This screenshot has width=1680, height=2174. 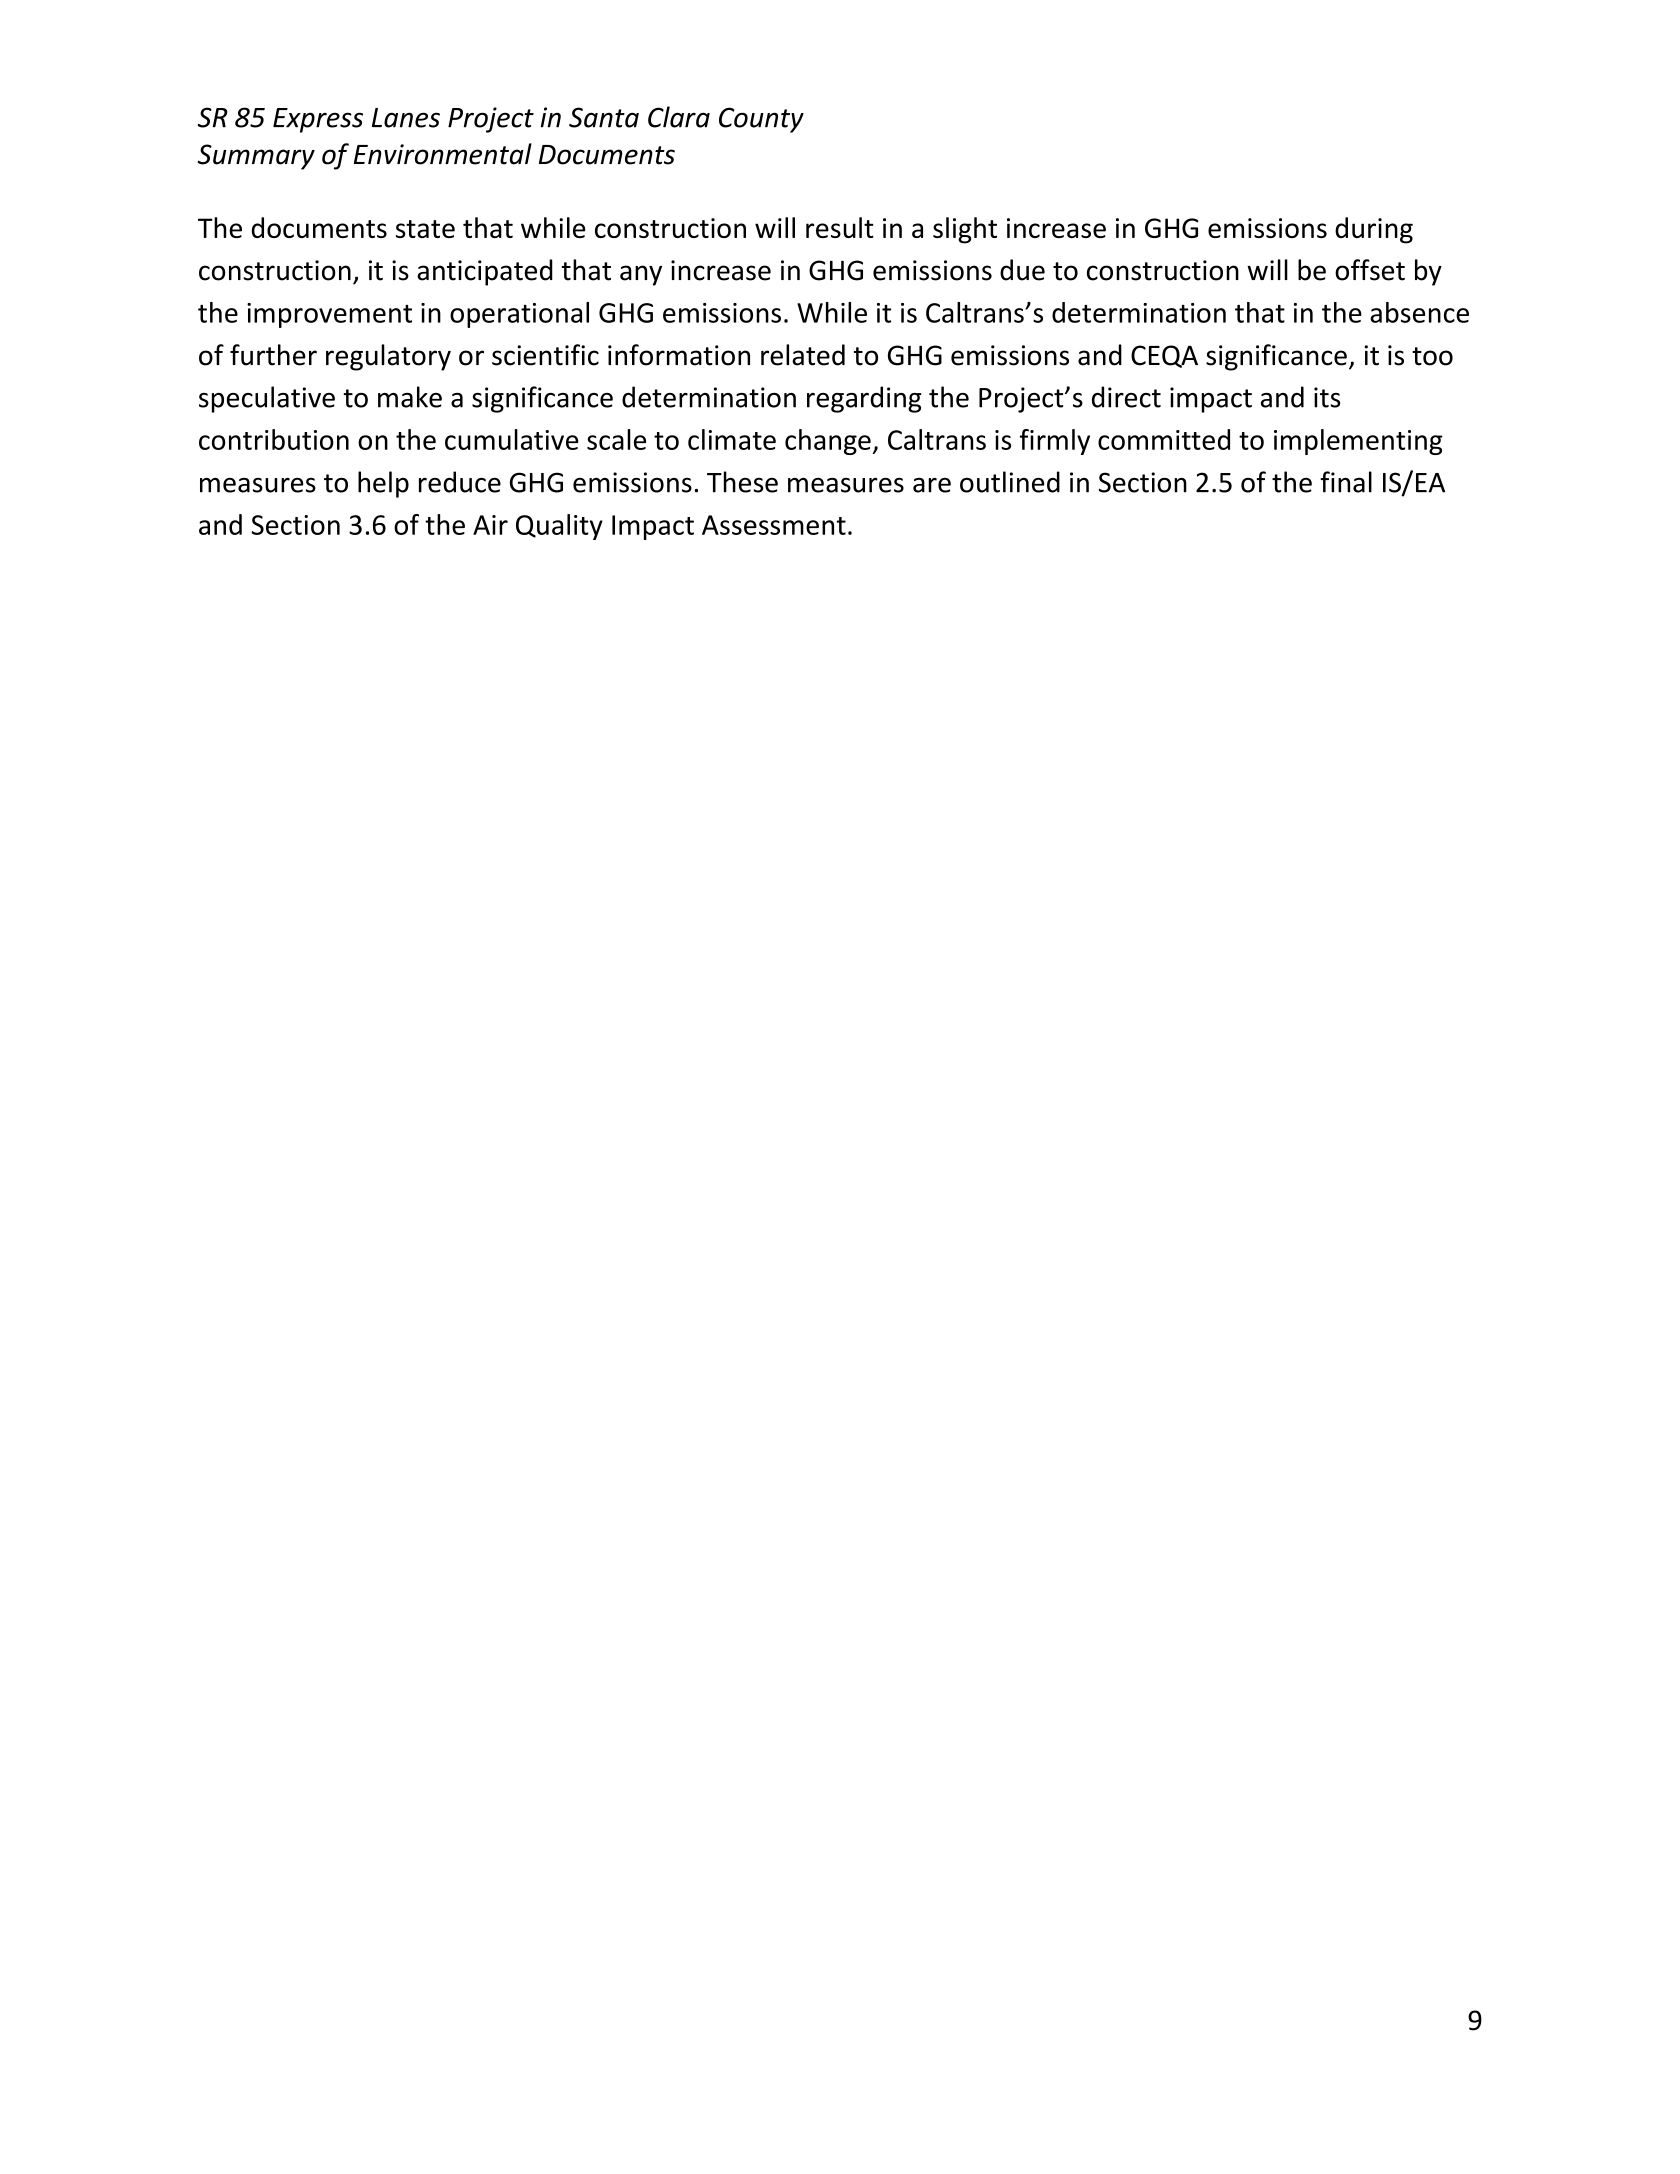 What do you see at coordinates (761, 120) in the screenshot?
I see `County` at bounding box center [761, 120].
